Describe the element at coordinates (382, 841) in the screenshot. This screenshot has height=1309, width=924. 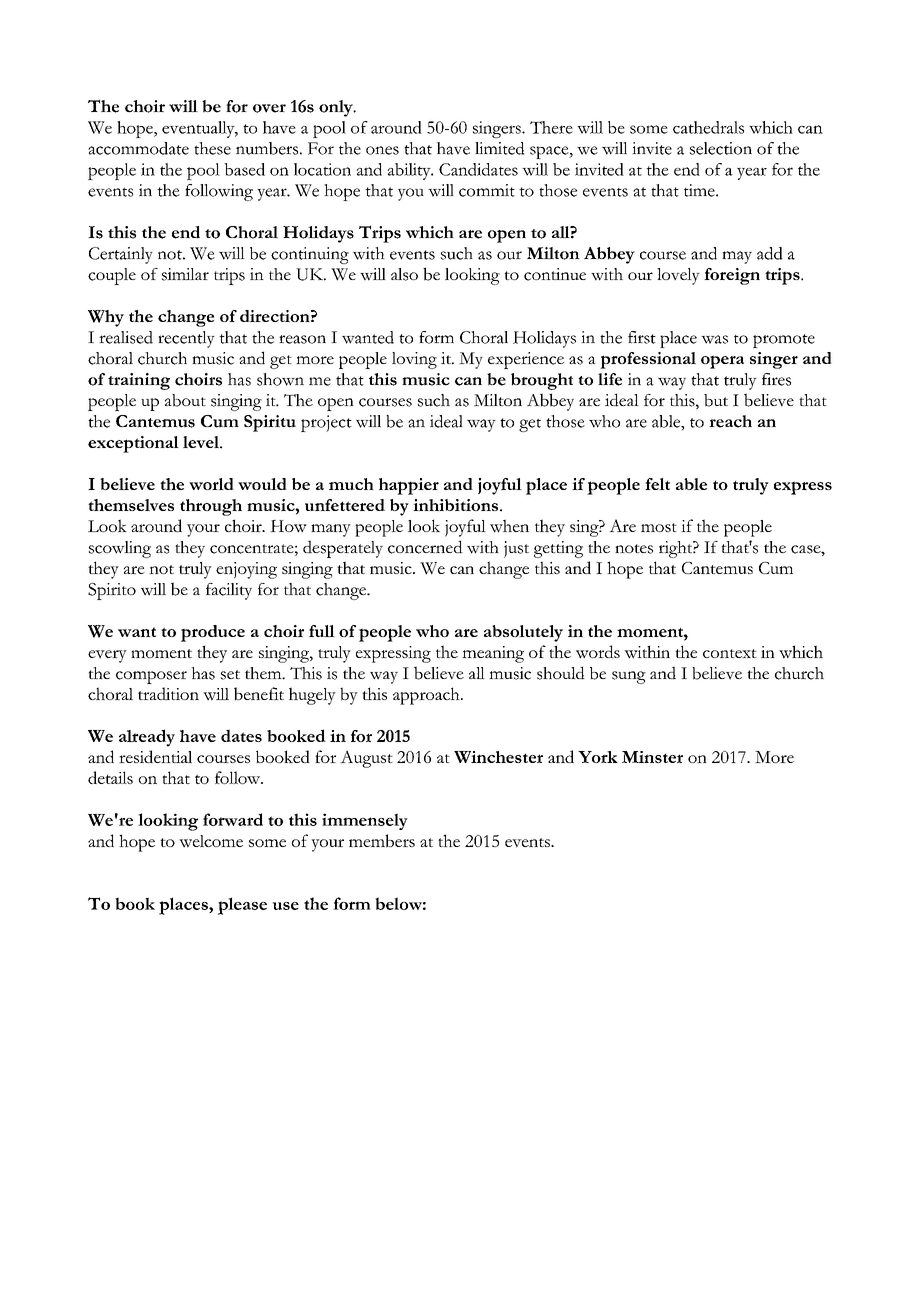
I see `members` at that location.
